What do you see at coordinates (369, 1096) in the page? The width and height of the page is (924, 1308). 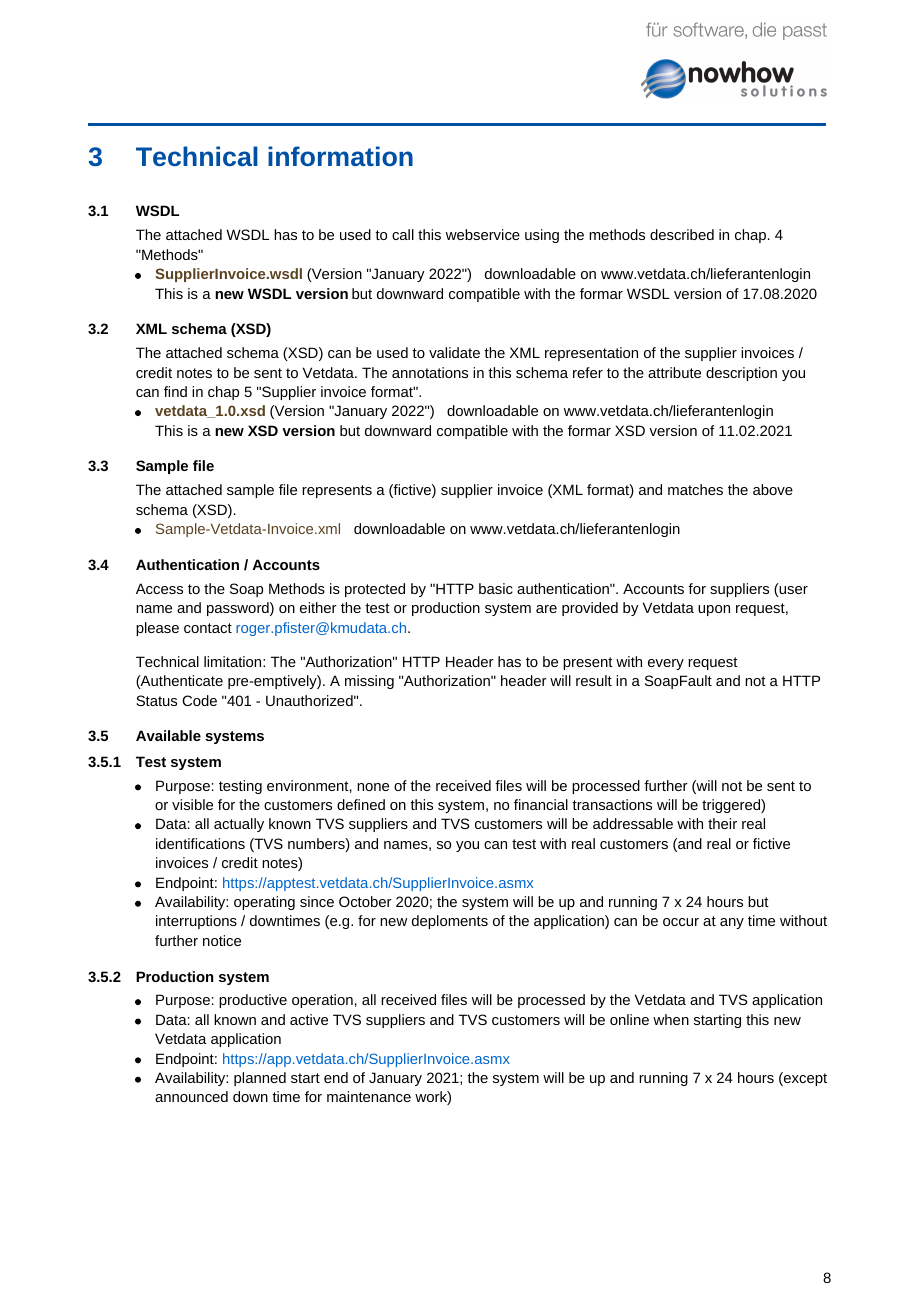 I see `maintenance` at bounding box center [369, 1096].
